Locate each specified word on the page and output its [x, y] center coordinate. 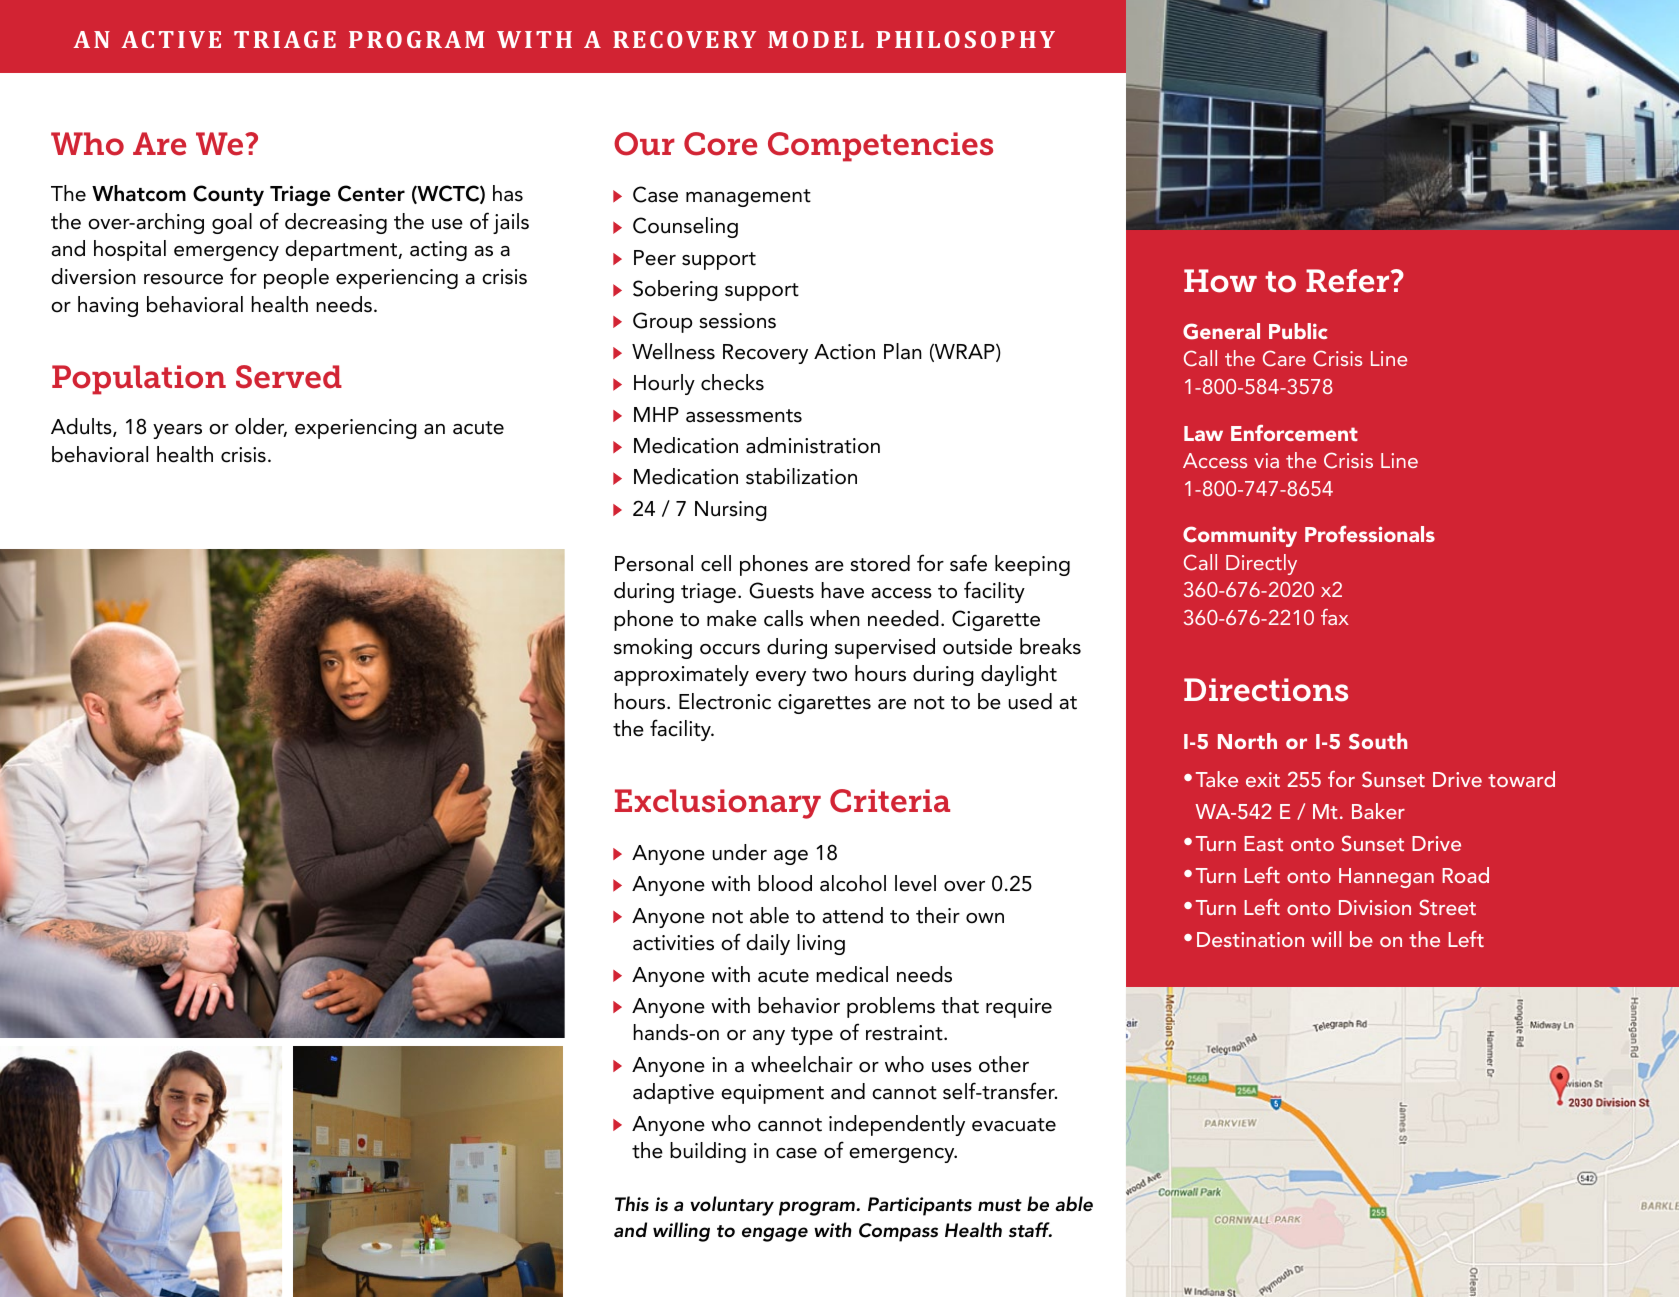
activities [673, 943]
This [632, 1204]
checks [732, 382]
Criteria [890, 801]
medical [852, 974]
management [748, 198]
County [228, 195]
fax [1335, 617]
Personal [654, 563]
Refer [1349, 281]
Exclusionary [718, 804]
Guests [781, 590]
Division [1375, 907]
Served [289, 377]
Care [1284, 358]
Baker [1378, 811]
